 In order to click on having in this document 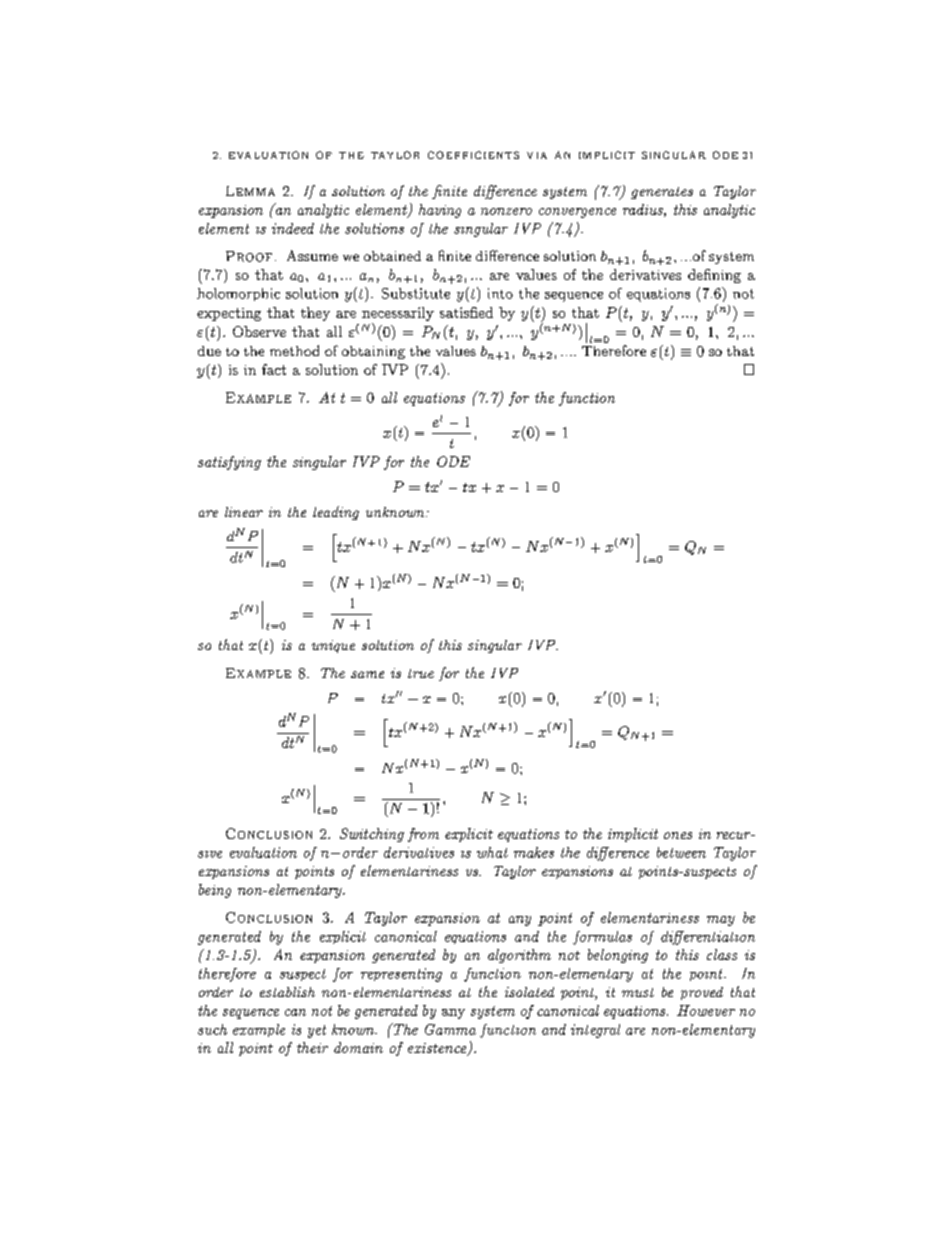, I will do `click(440, 211)`.
